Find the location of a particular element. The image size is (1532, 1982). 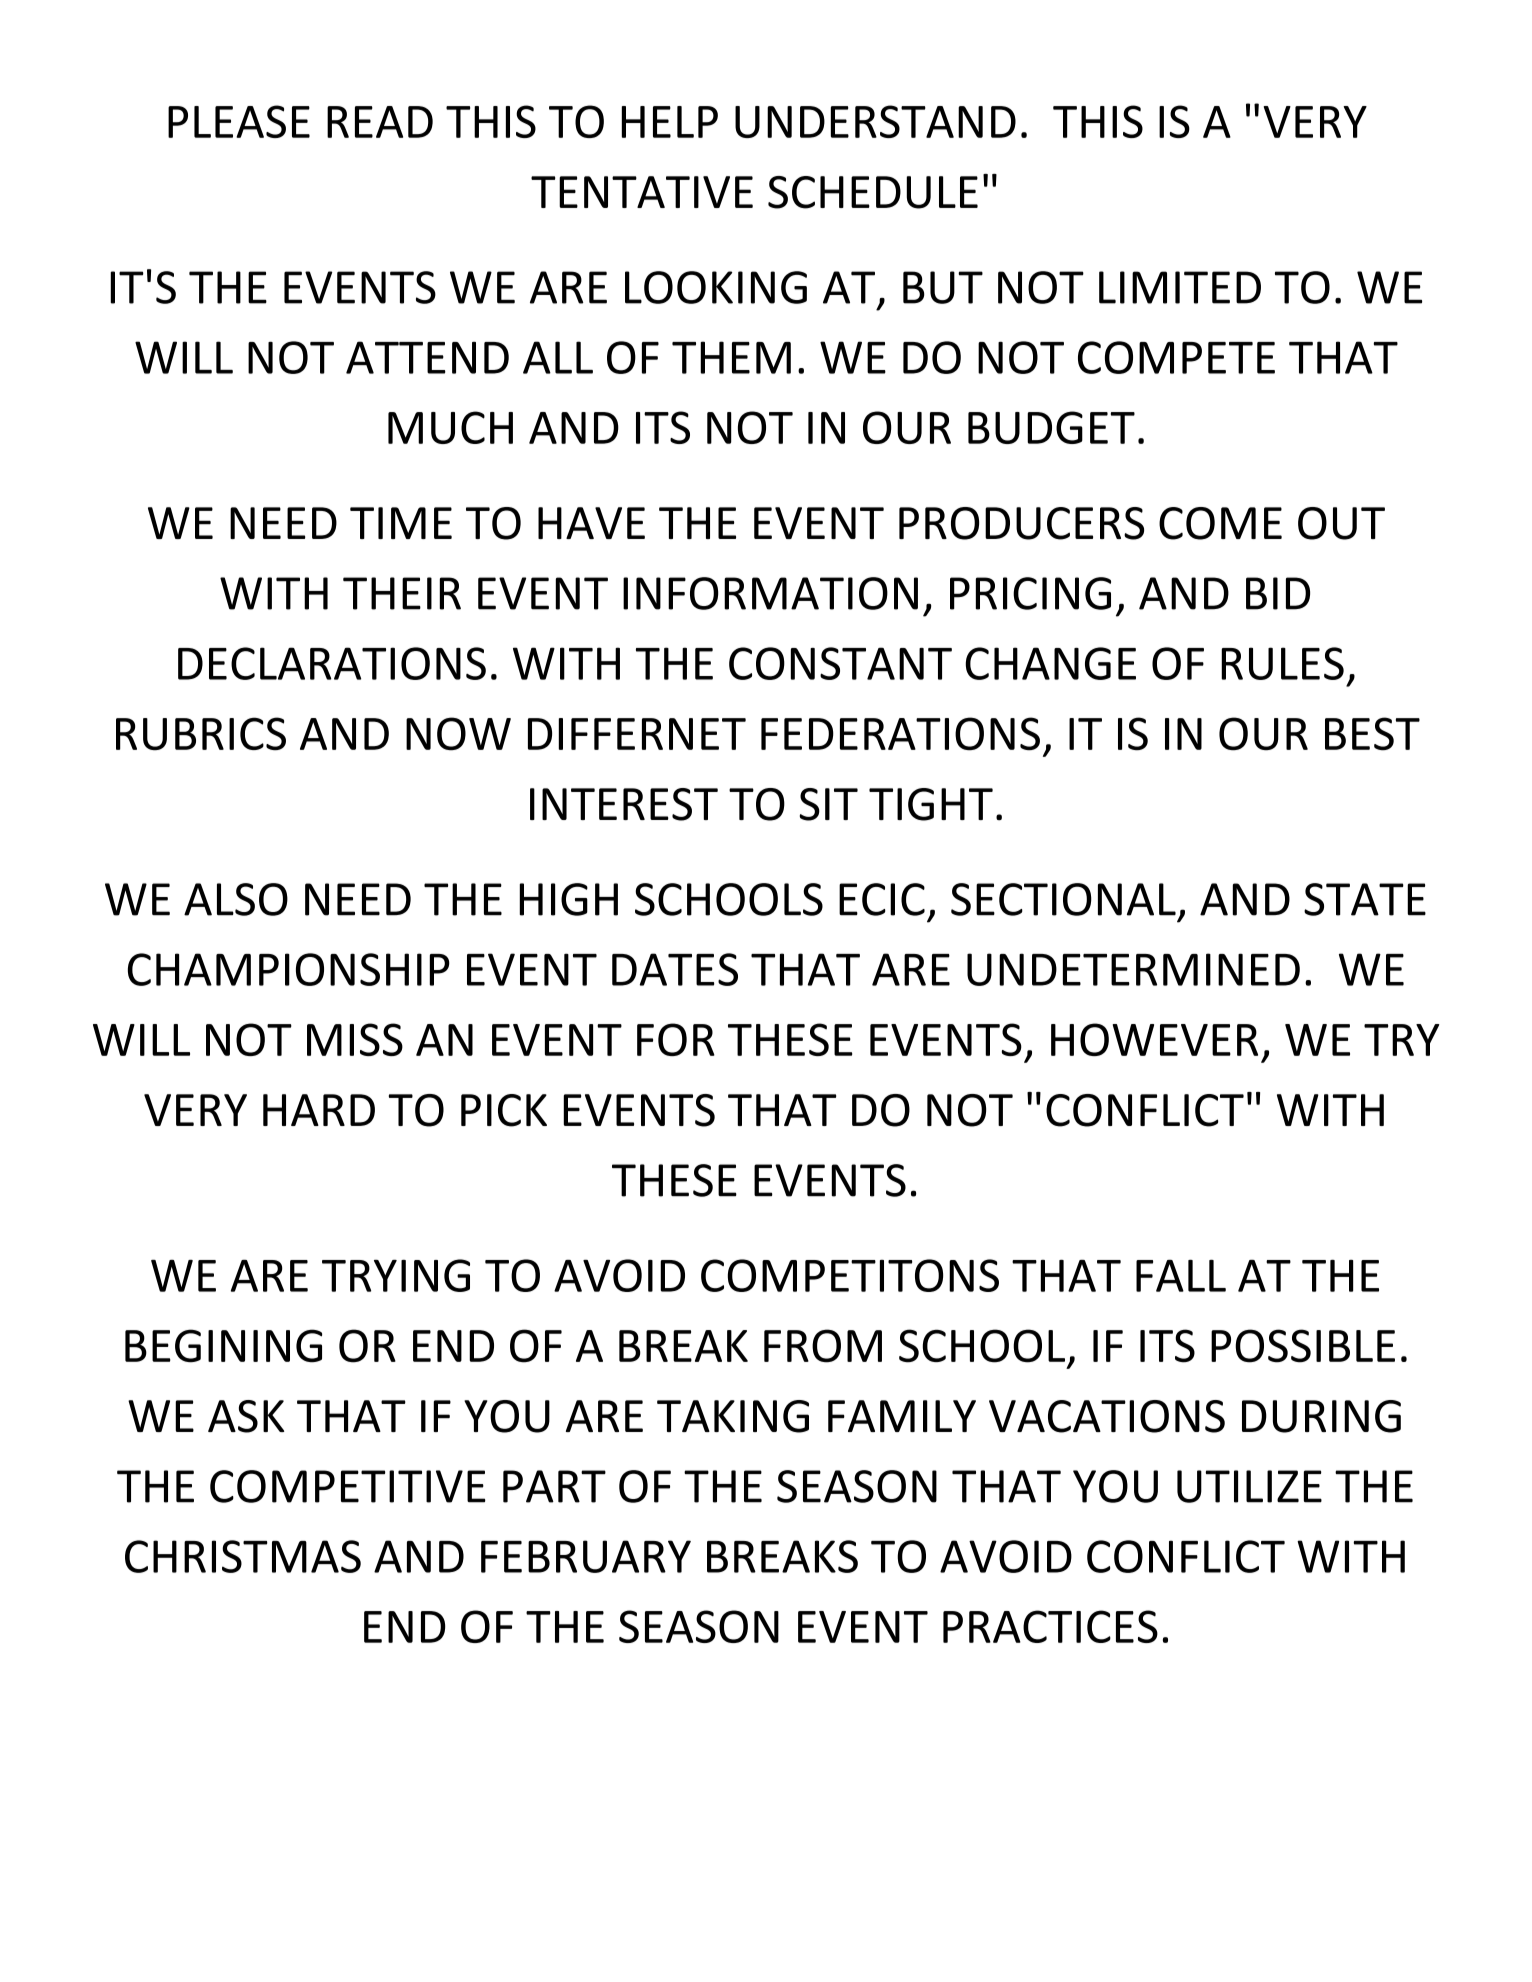

SIT is located at coordinates (829, 804).
